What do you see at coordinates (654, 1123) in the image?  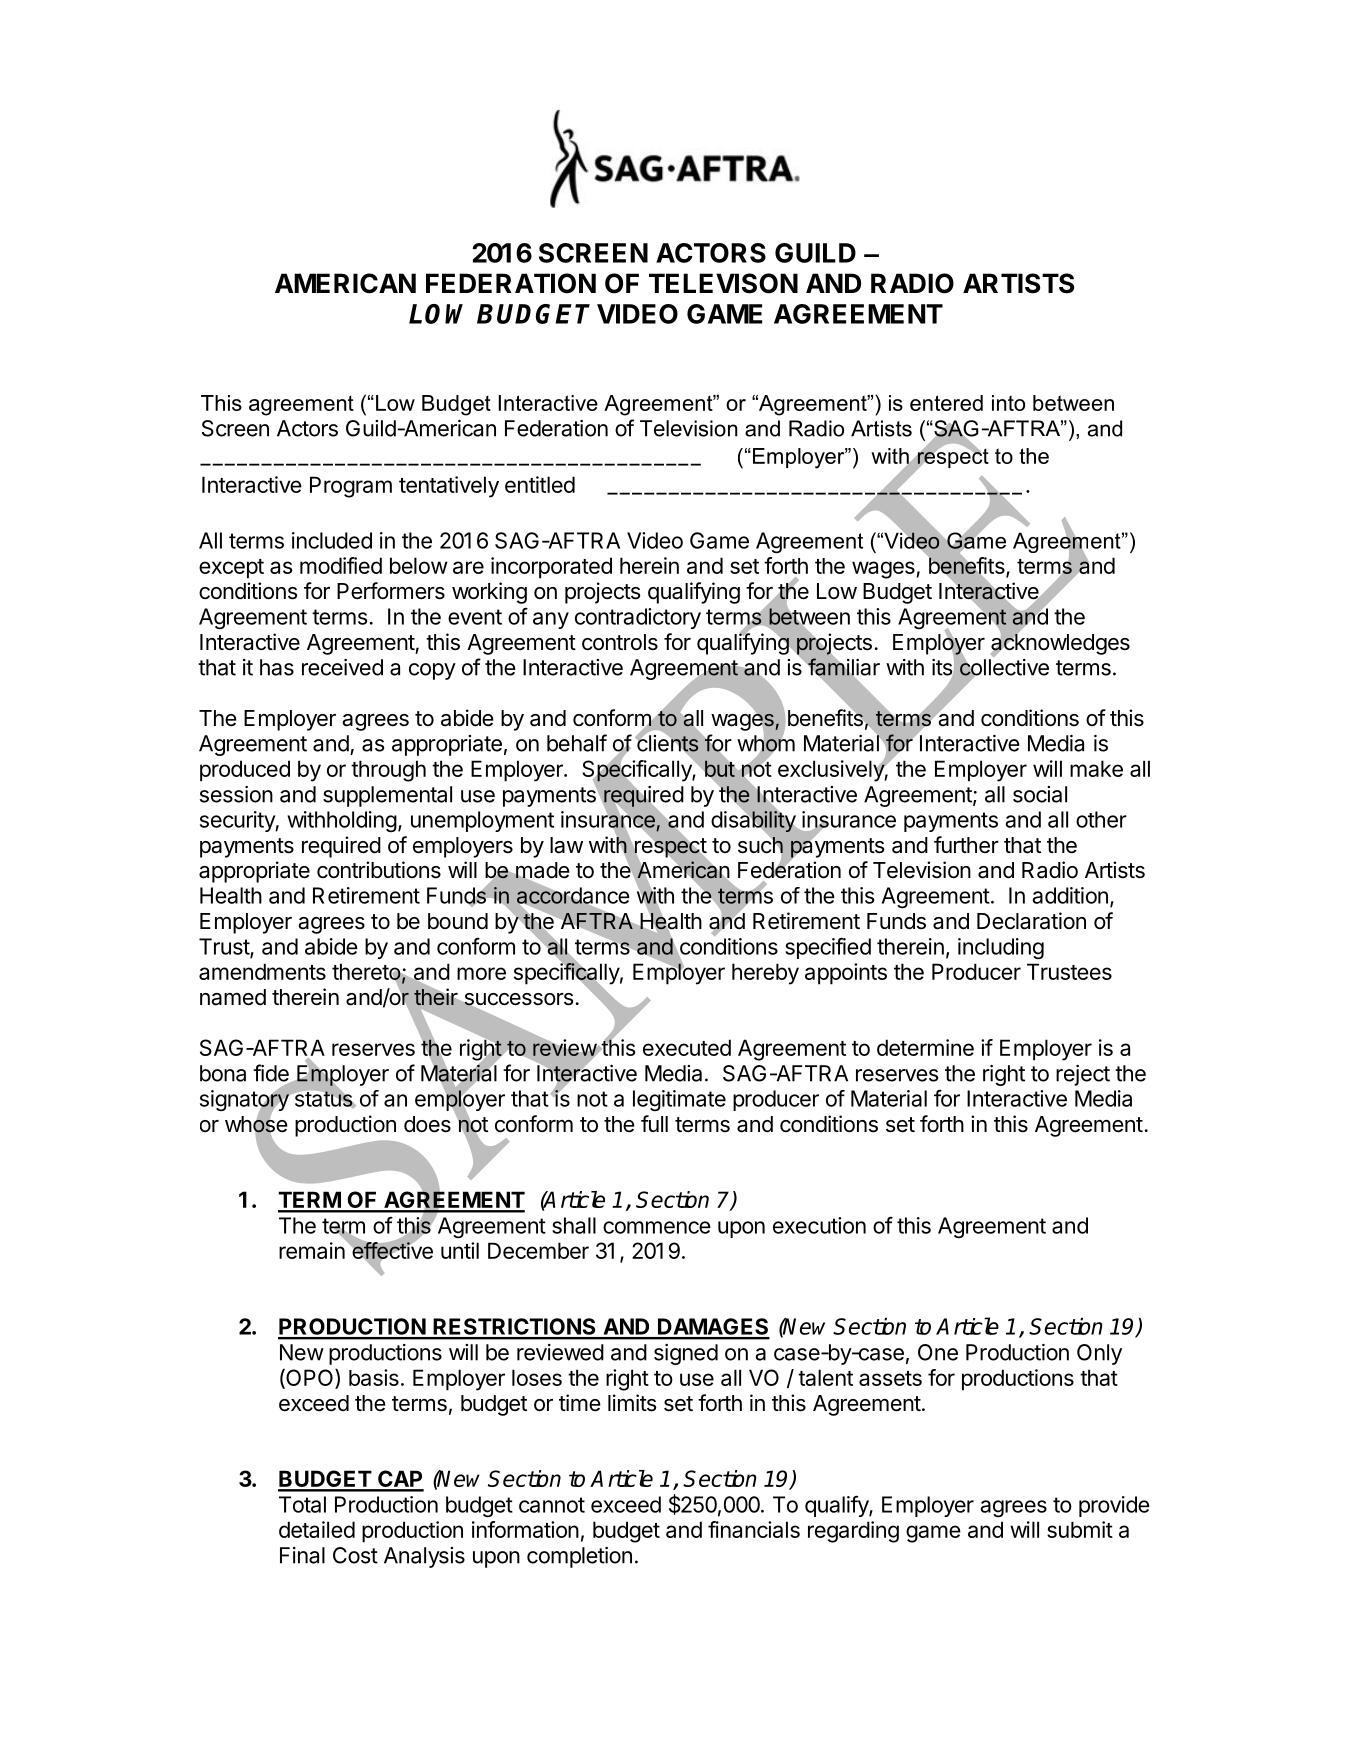 I see `full` at bounding box center [654, 1123].
